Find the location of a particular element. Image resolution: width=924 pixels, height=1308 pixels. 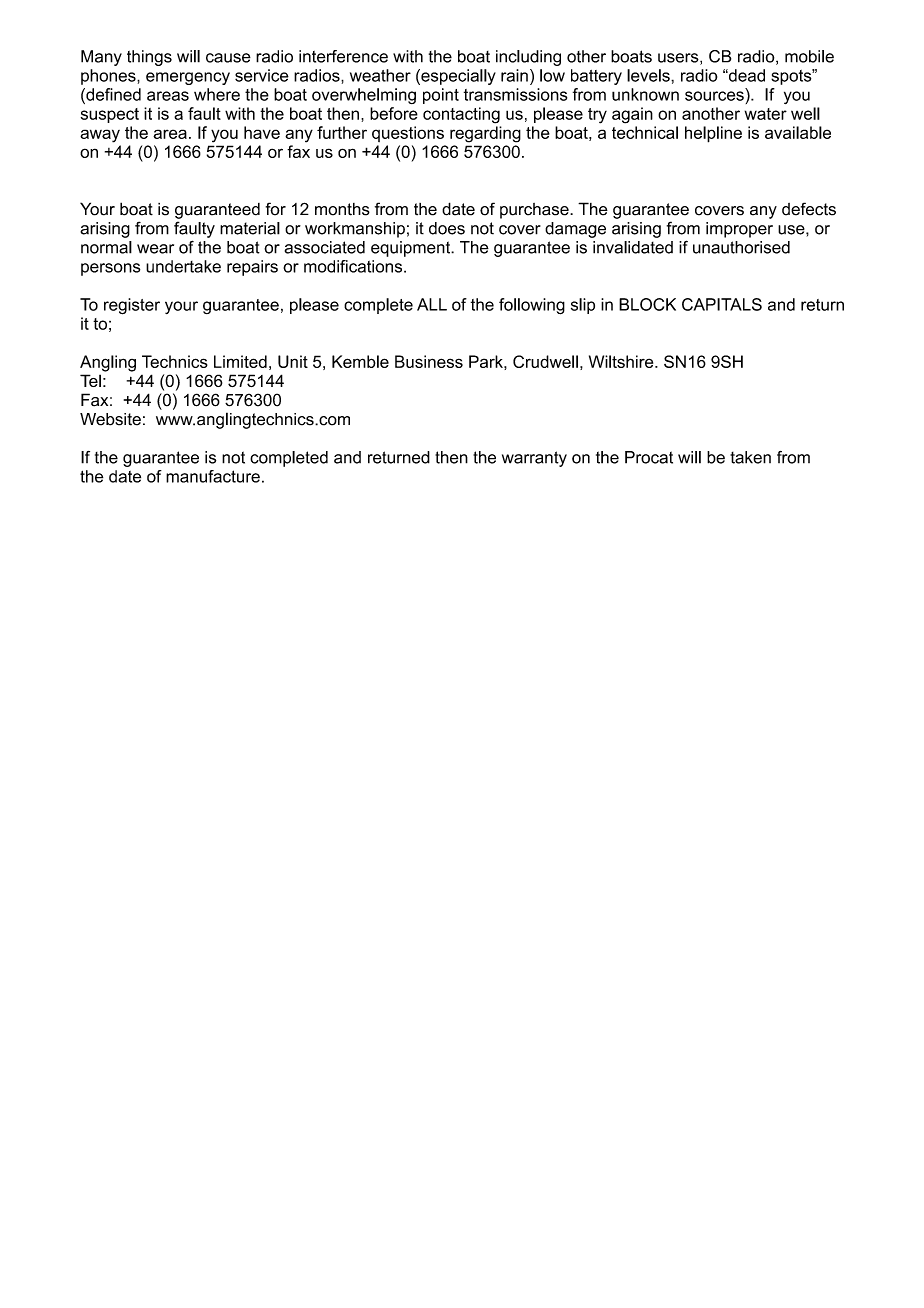

users is located at coordinates (679, 59).
